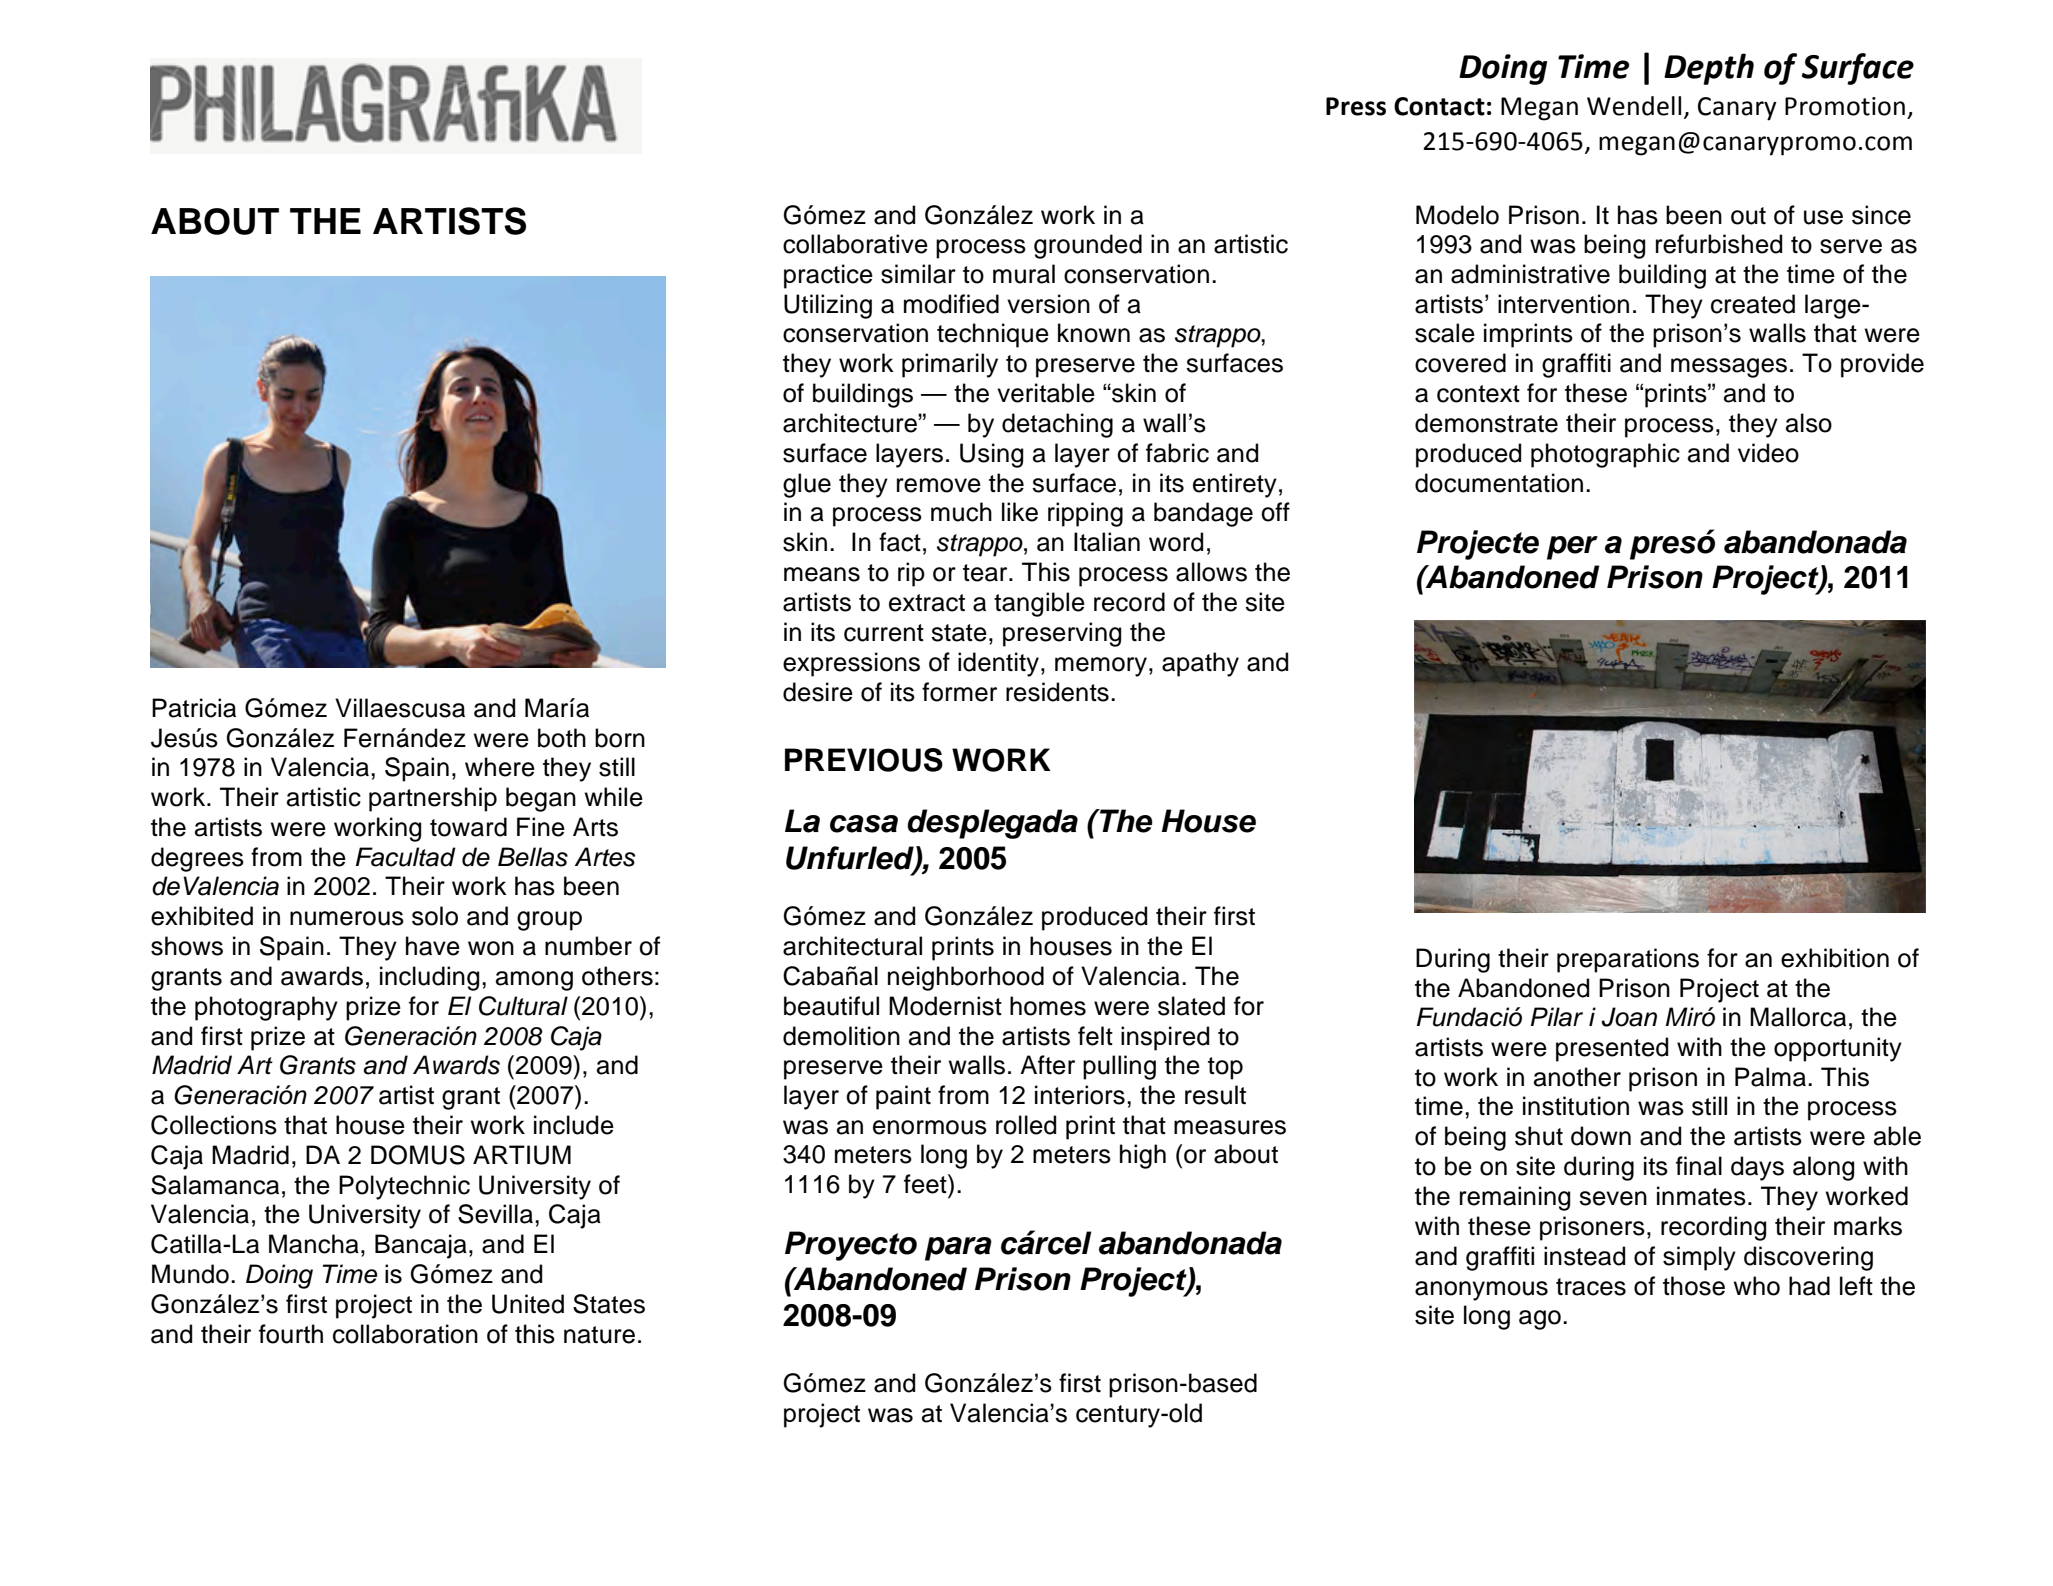 This screenshot has width=2053, height=1586. I want to click on refurbished, so click(1719, 244).
